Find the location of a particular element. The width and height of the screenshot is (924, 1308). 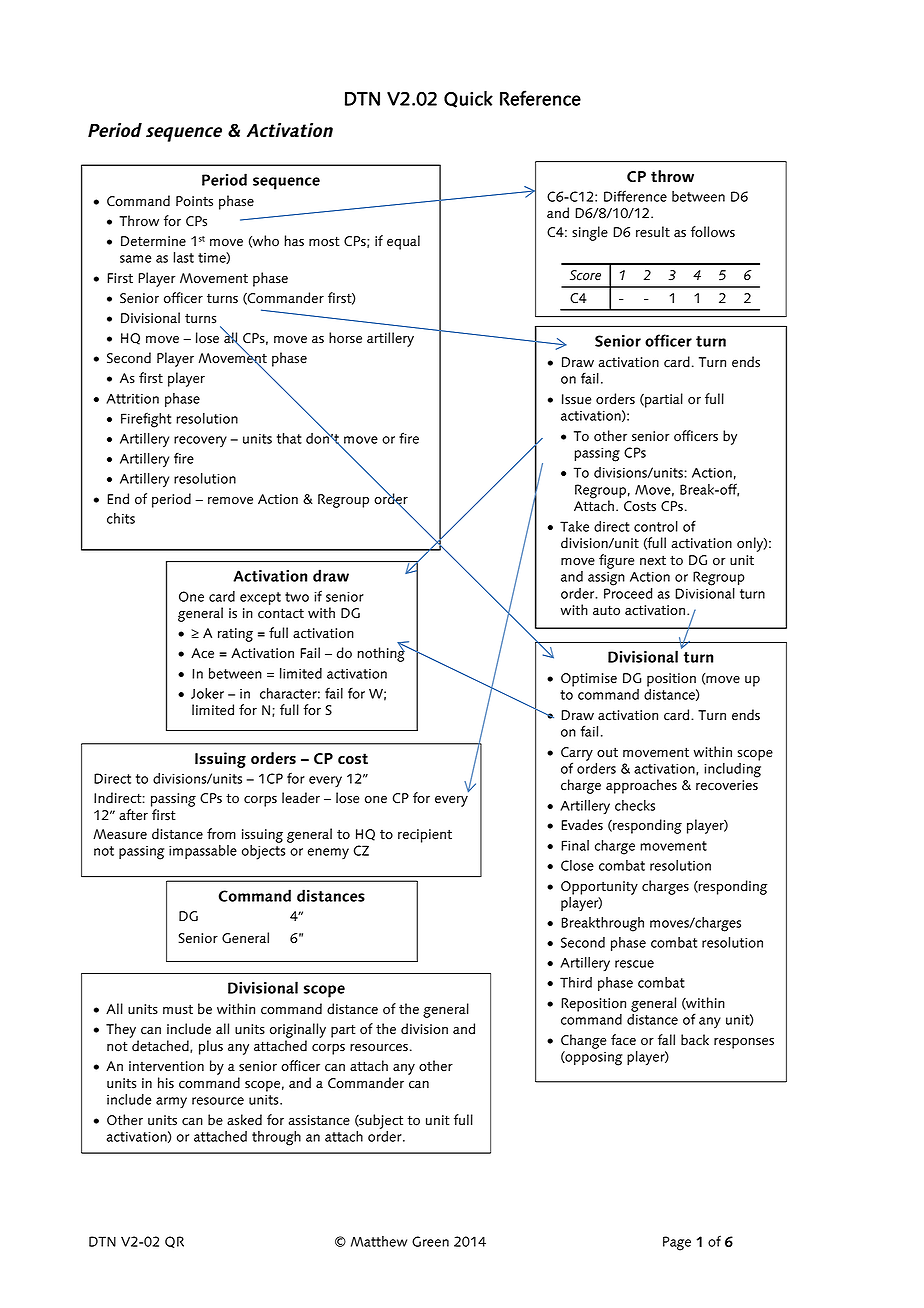

checks is located at coordinates (635, 805).
